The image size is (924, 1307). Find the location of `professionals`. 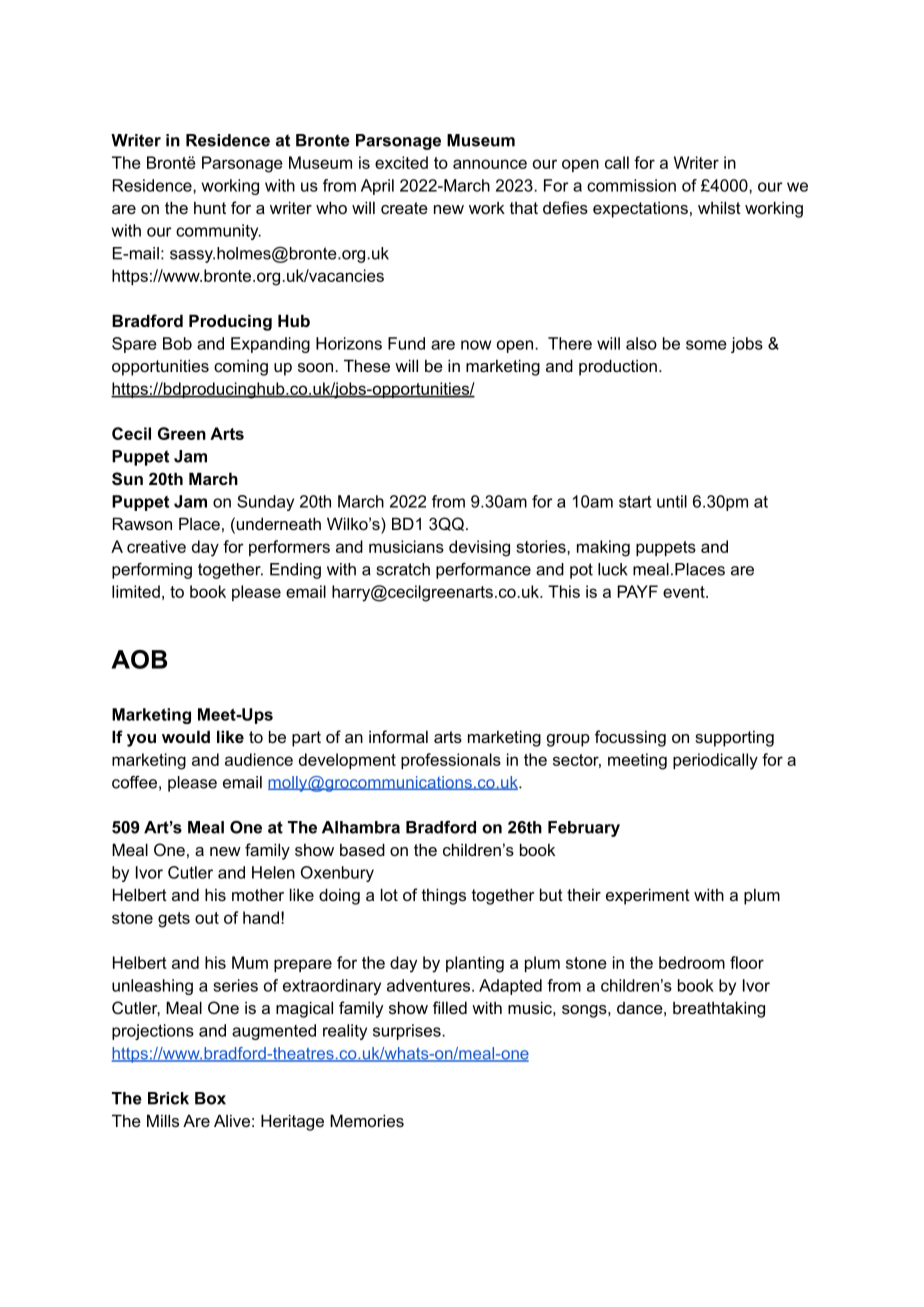

professionals is located at coordinates (451, 761).
